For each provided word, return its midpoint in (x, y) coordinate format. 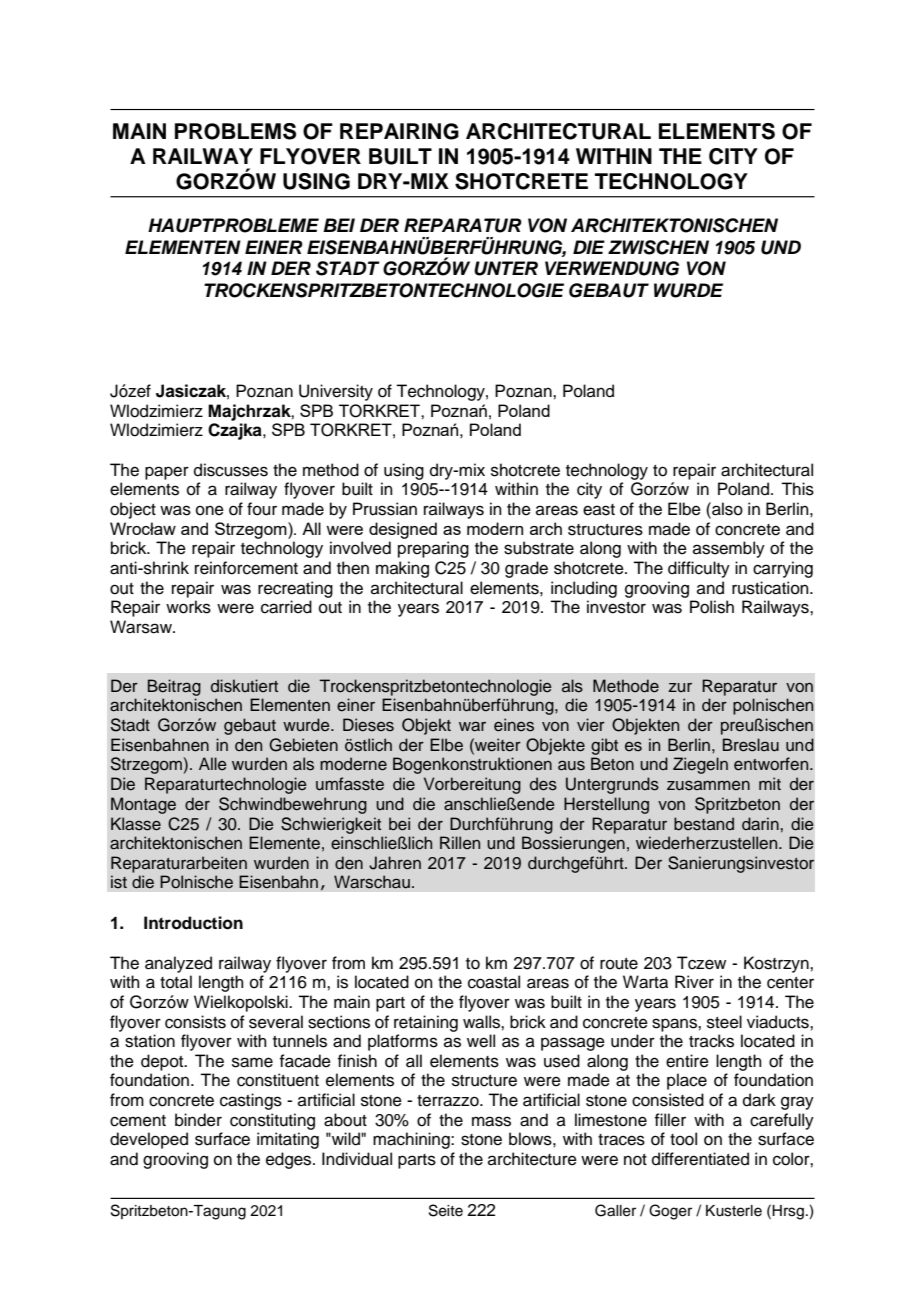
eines (514, 725)
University (336, 392)
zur (680, 687)
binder (198, 1120)
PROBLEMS (235, 131)
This (797, 489)
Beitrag (174, 687)
